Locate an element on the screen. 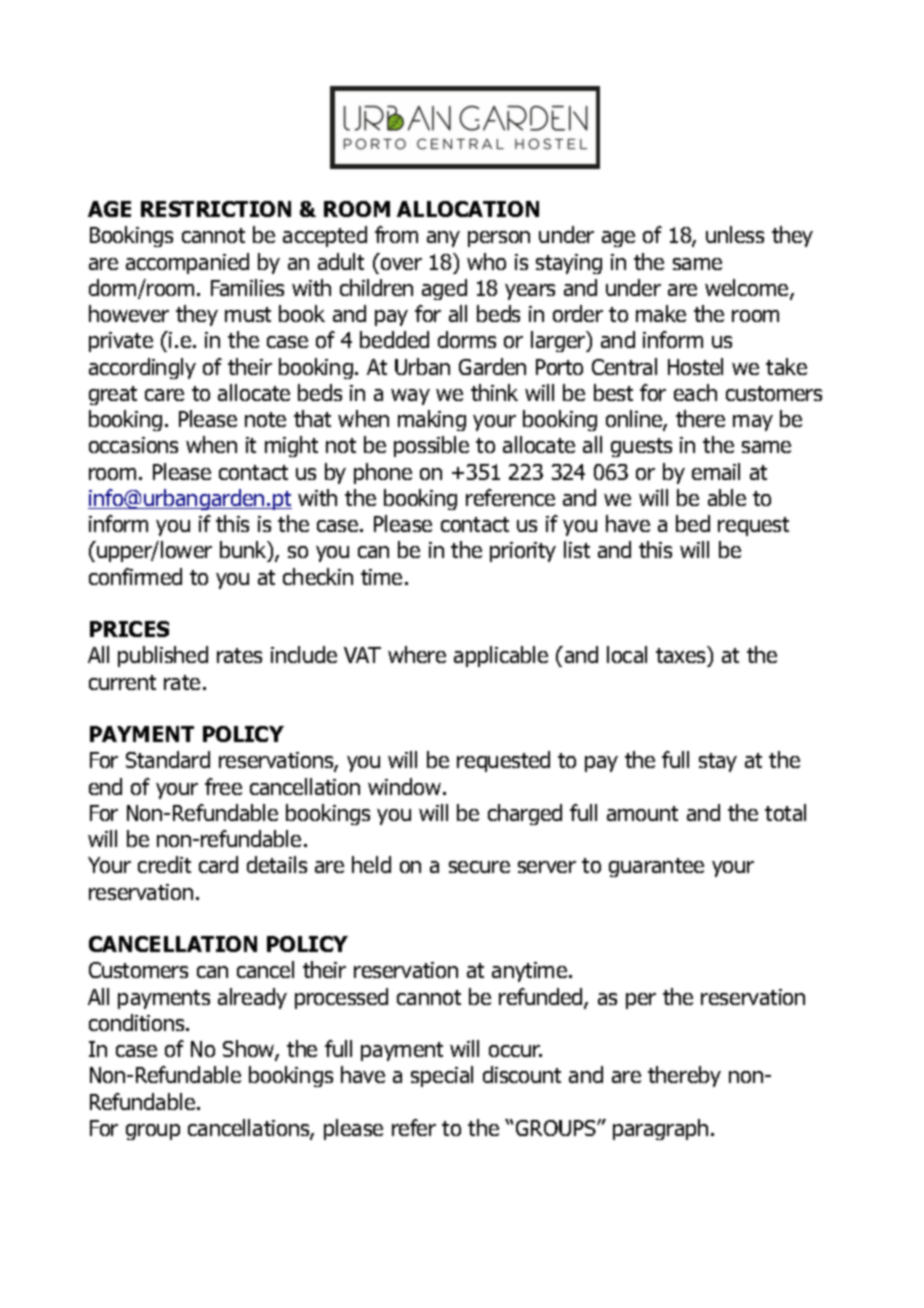 This screenshot has width=924, height=1308. accompanied is located at coordinates (187, 263).
